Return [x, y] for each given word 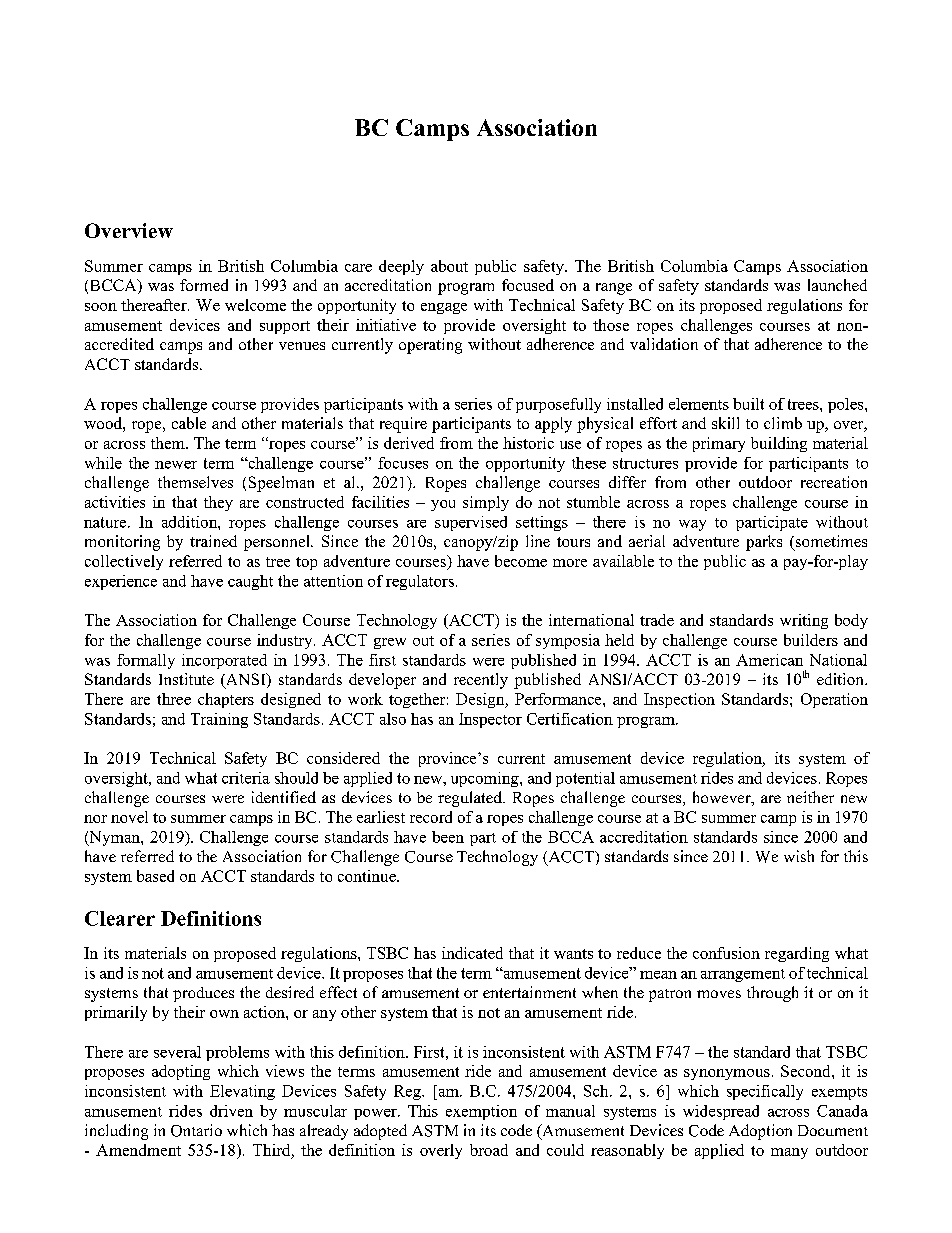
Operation [834, 700]
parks [764, 543]
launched [837, 285]
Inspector [490, 720]
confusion [726, 953]
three [174, 699]
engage [444, 308]
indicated [472, 953]
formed [204, 285]
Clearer [120, 918]
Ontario [196, 1130]
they [218, 503]
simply [486, 503]
